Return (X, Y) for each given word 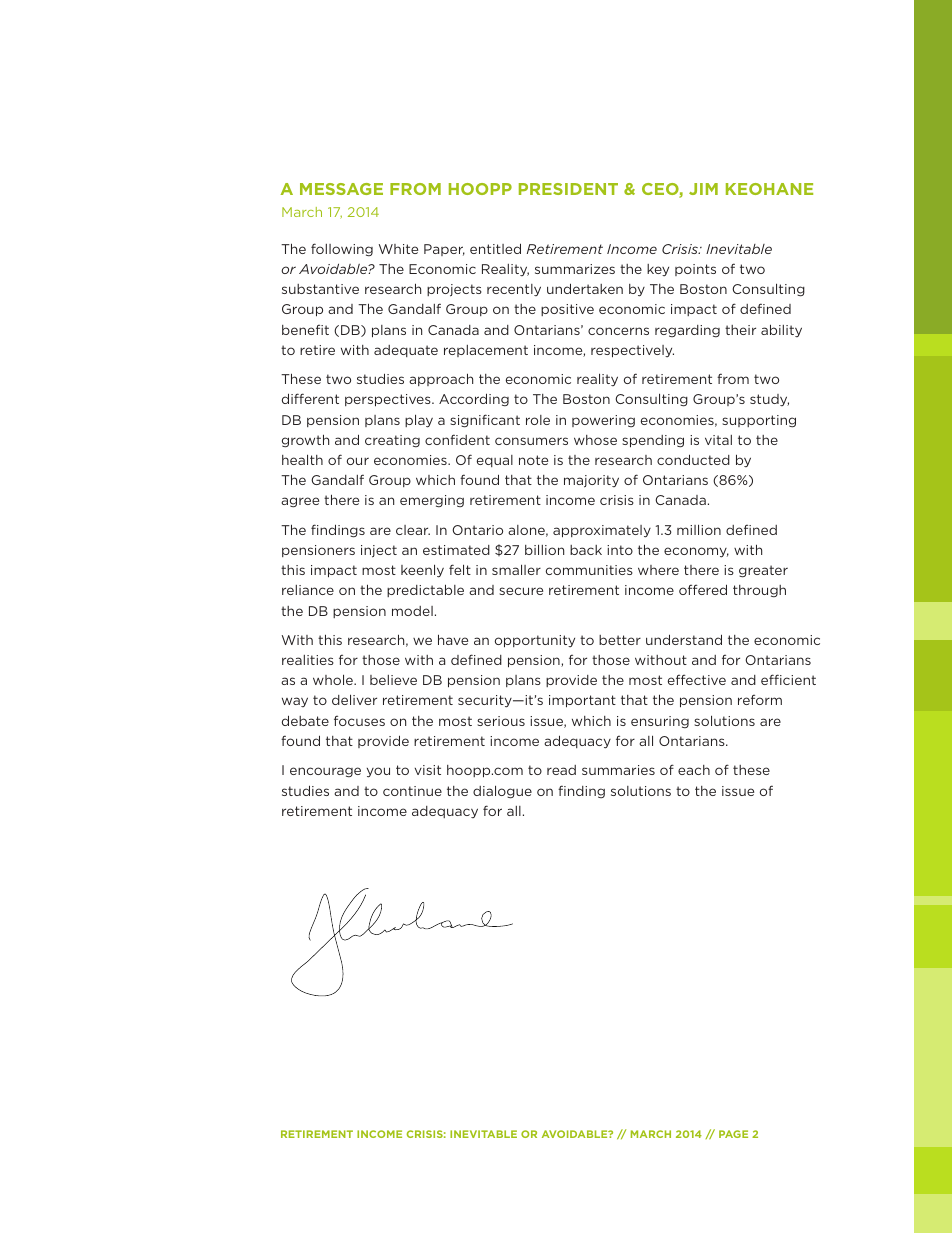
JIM (703, 189)
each (694, 770)
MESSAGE (341, 189)
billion (544, 549)
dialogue (502, 792)
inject (379, 551)
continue (412, 791)
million (699, 529)
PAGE (733, 1134)
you (378, 772)
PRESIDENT (568, 189)
